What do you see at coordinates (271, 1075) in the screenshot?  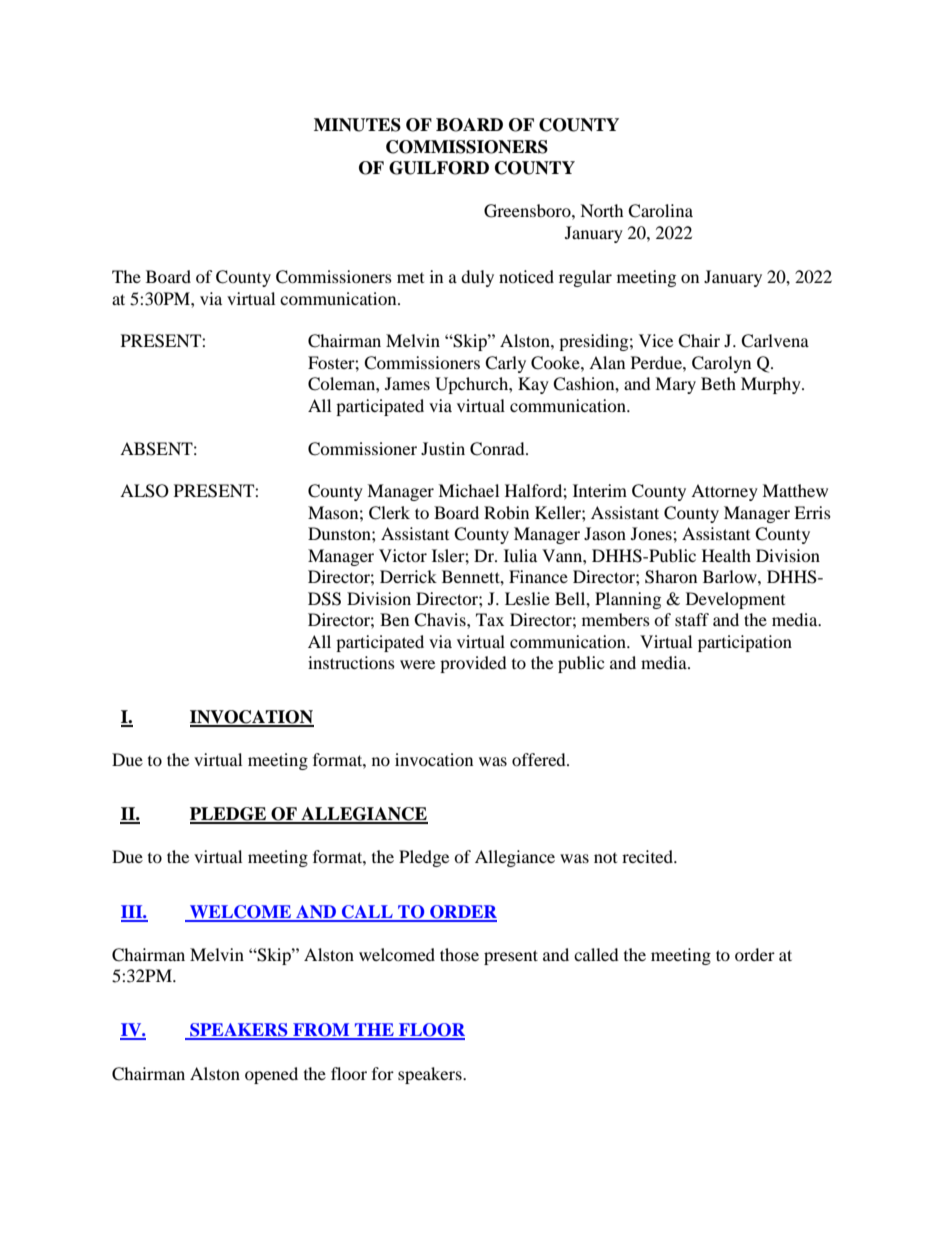 I see `opened` at bounding box center [271, 1075].
